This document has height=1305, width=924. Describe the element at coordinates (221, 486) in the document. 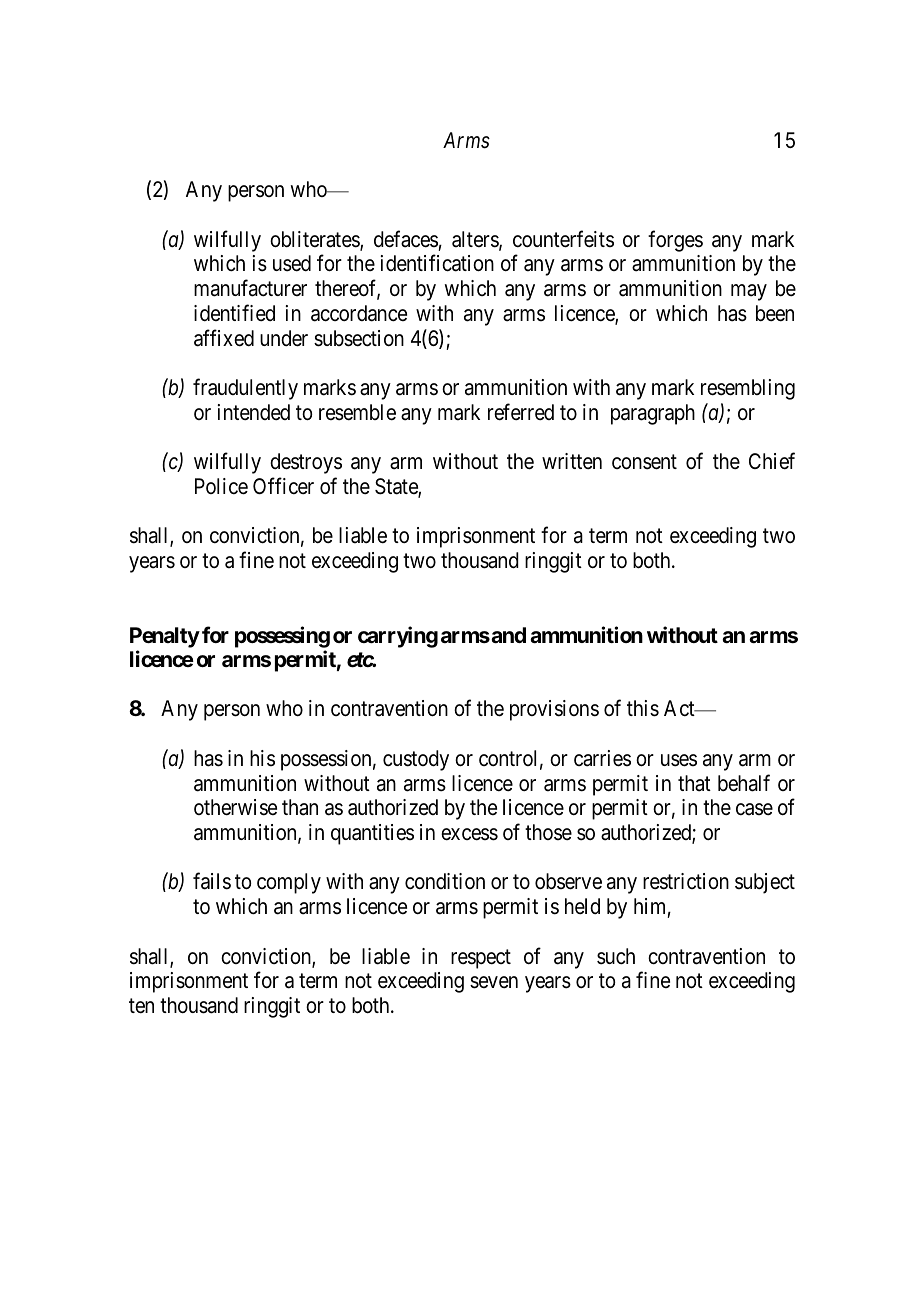

I see `Police` at that location.
